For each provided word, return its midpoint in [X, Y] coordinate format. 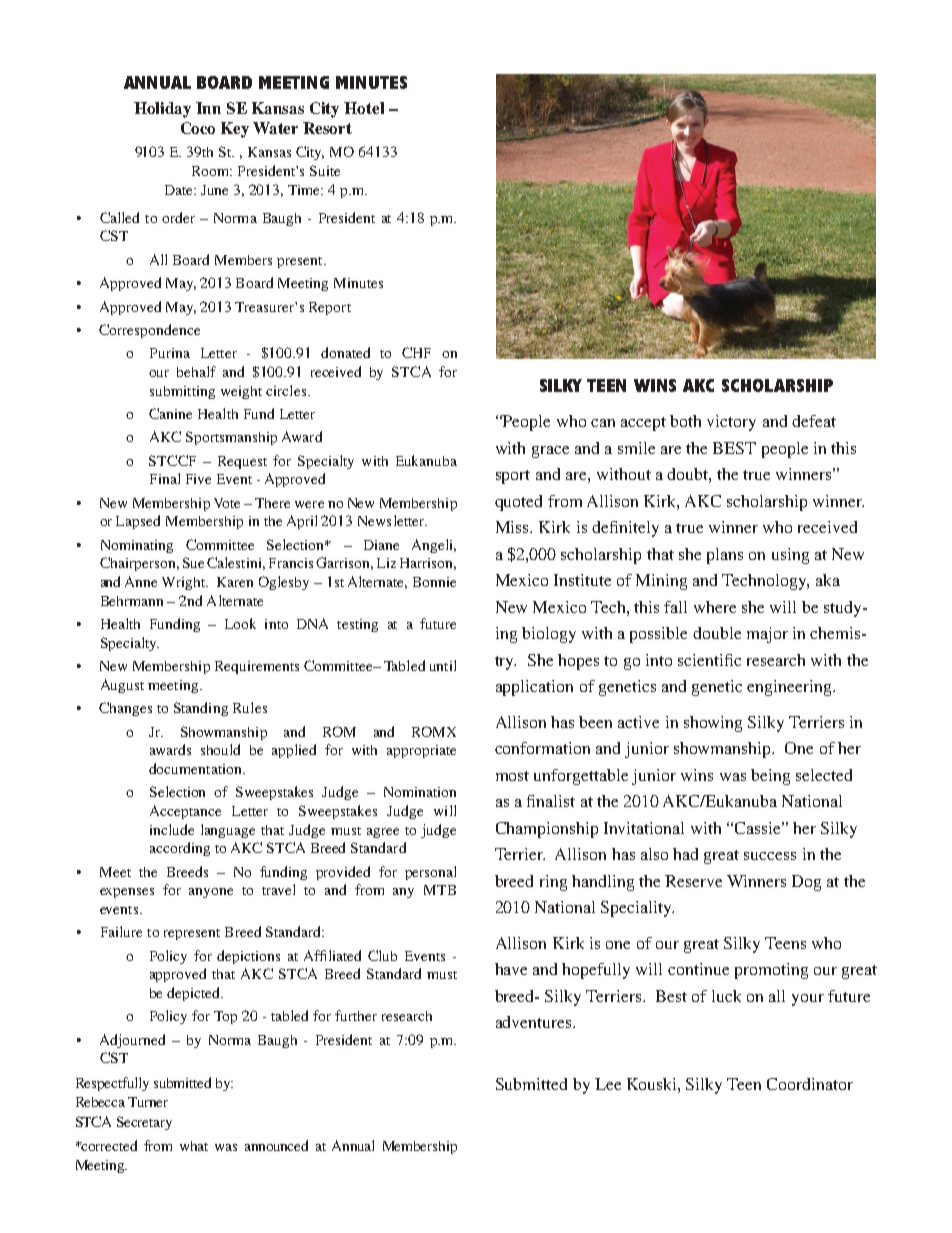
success [770, 856]
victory [731, 423]
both [685, 421]
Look [240, 623]
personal [430, 873]
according [180, 849]
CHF [416, 352]
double [717, 633]
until [443, 665]
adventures [535, 1022]
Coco [198, 128]
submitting [182, 392]
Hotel [364, 108]
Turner [148, 1102]
